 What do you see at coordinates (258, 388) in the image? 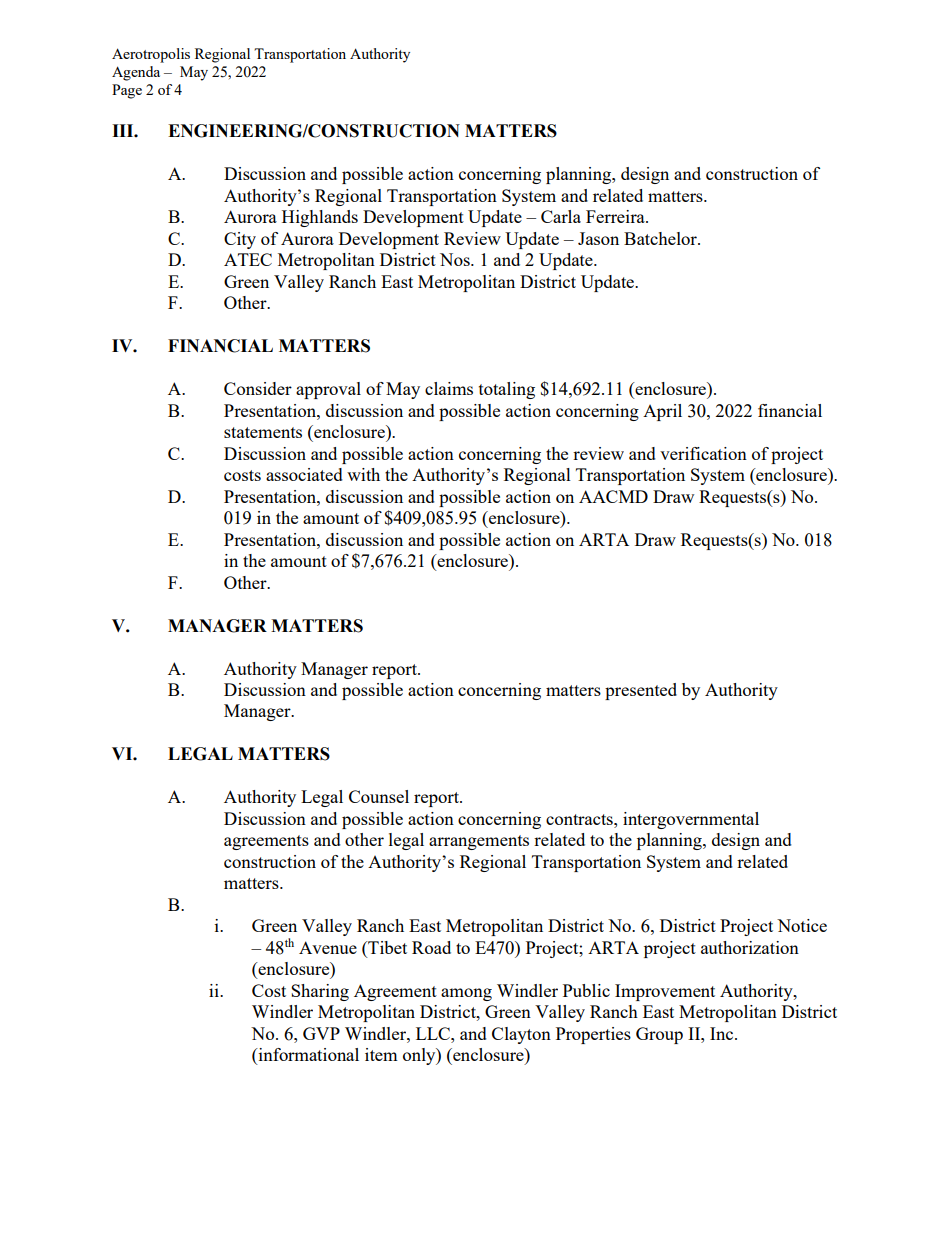
I see `Consider` at bounding box center [258, 388].
